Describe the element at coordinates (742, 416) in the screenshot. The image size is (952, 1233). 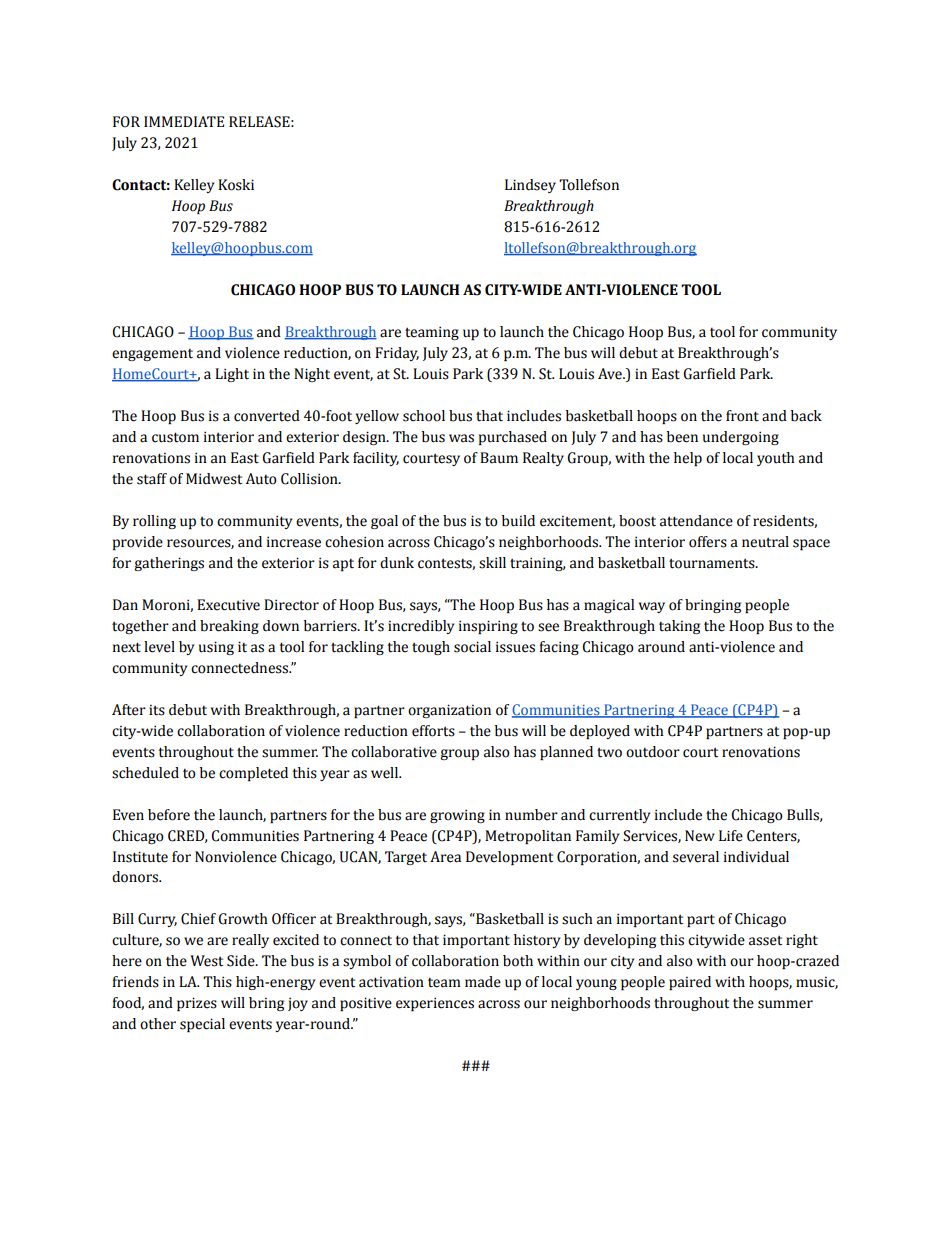
I see `front` at that location.
